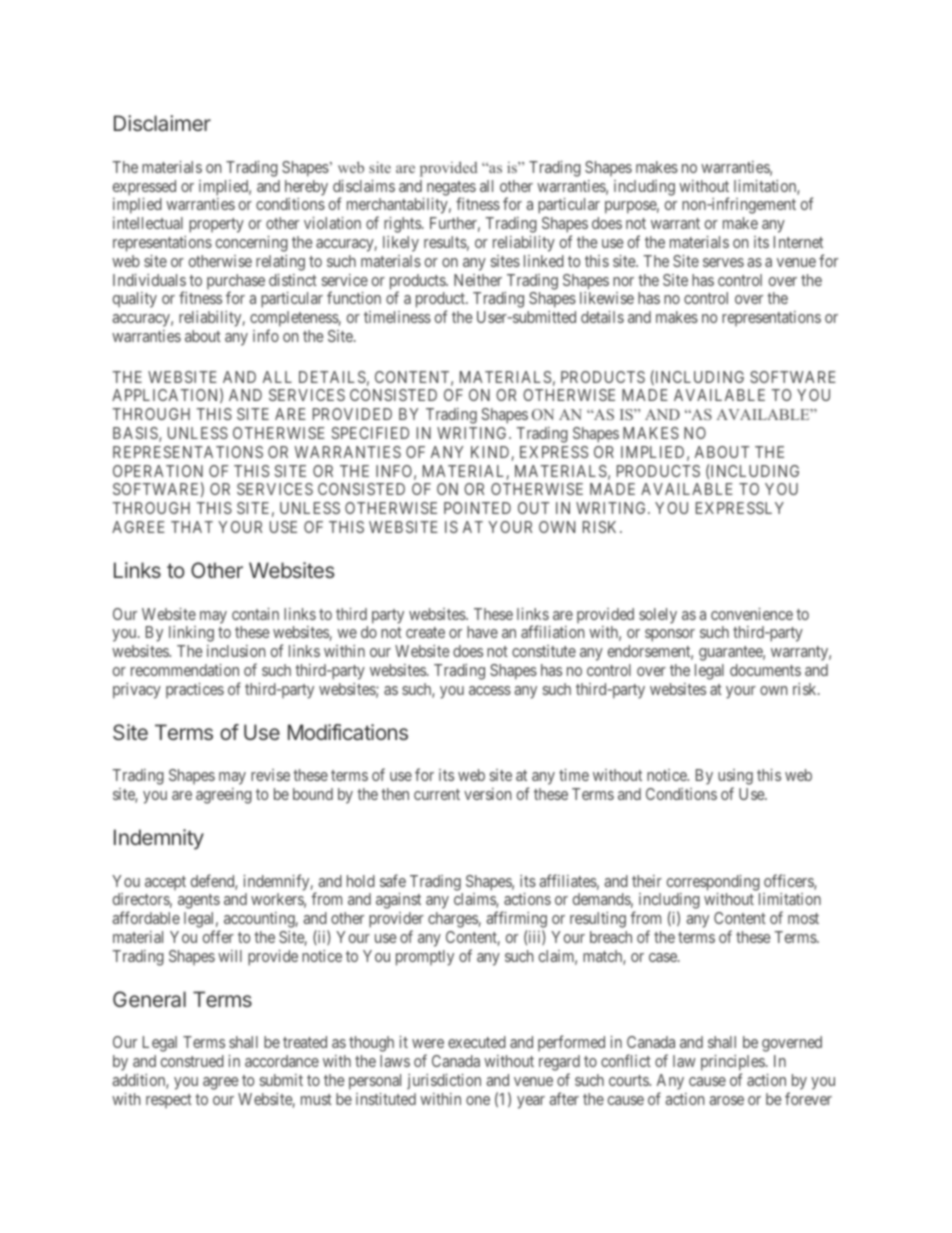 The image size is (952, 1233). What do you see at coordinates (216, 225) in the page?
I see `property` at bounding box center [216, 225].
